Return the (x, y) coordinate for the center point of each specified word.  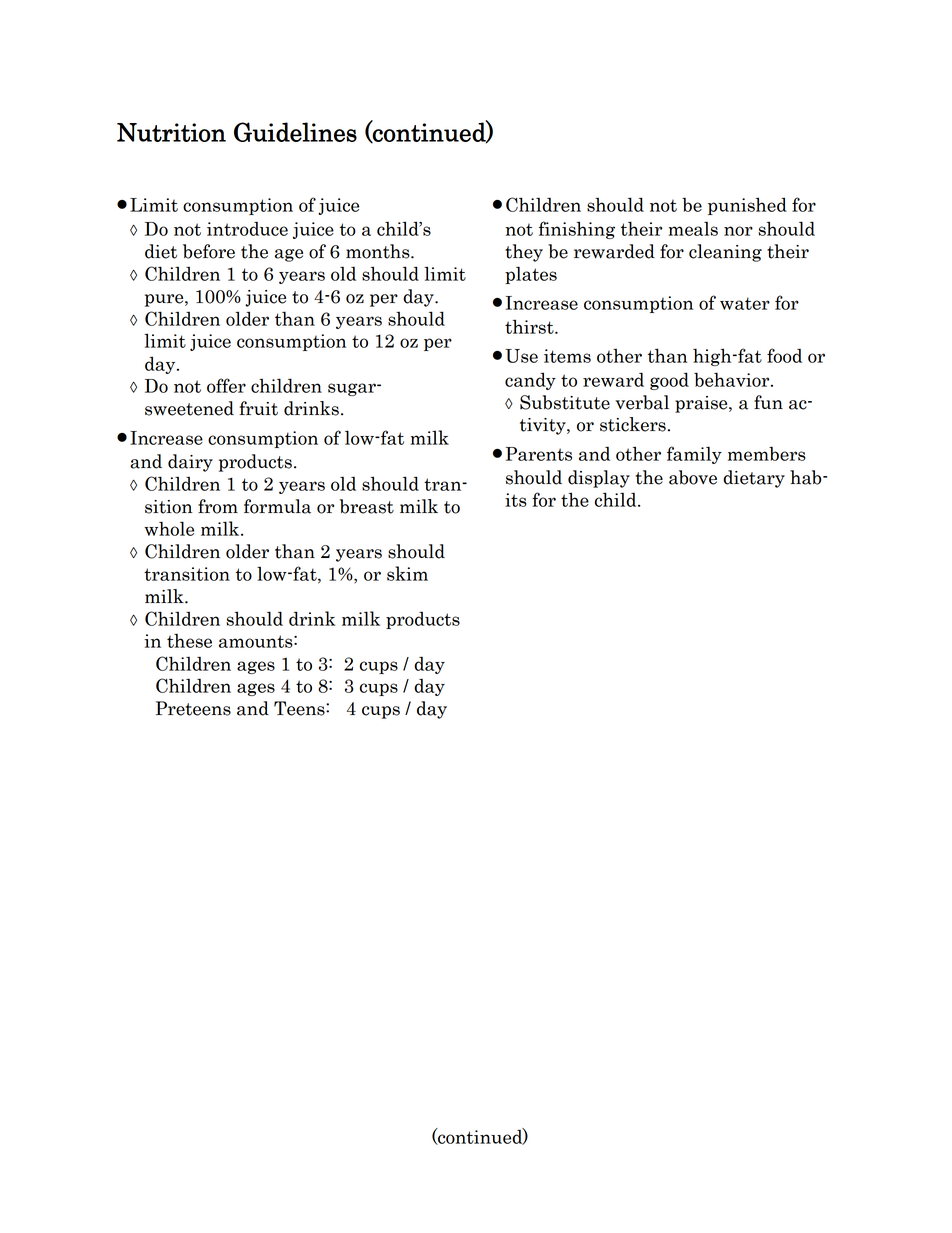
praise (702, 404)
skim (407, 573)
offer (226, 385)
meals (693, 229)
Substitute (565, 402)
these (189, 641)
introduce (247, 229)
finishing (577, 230)
